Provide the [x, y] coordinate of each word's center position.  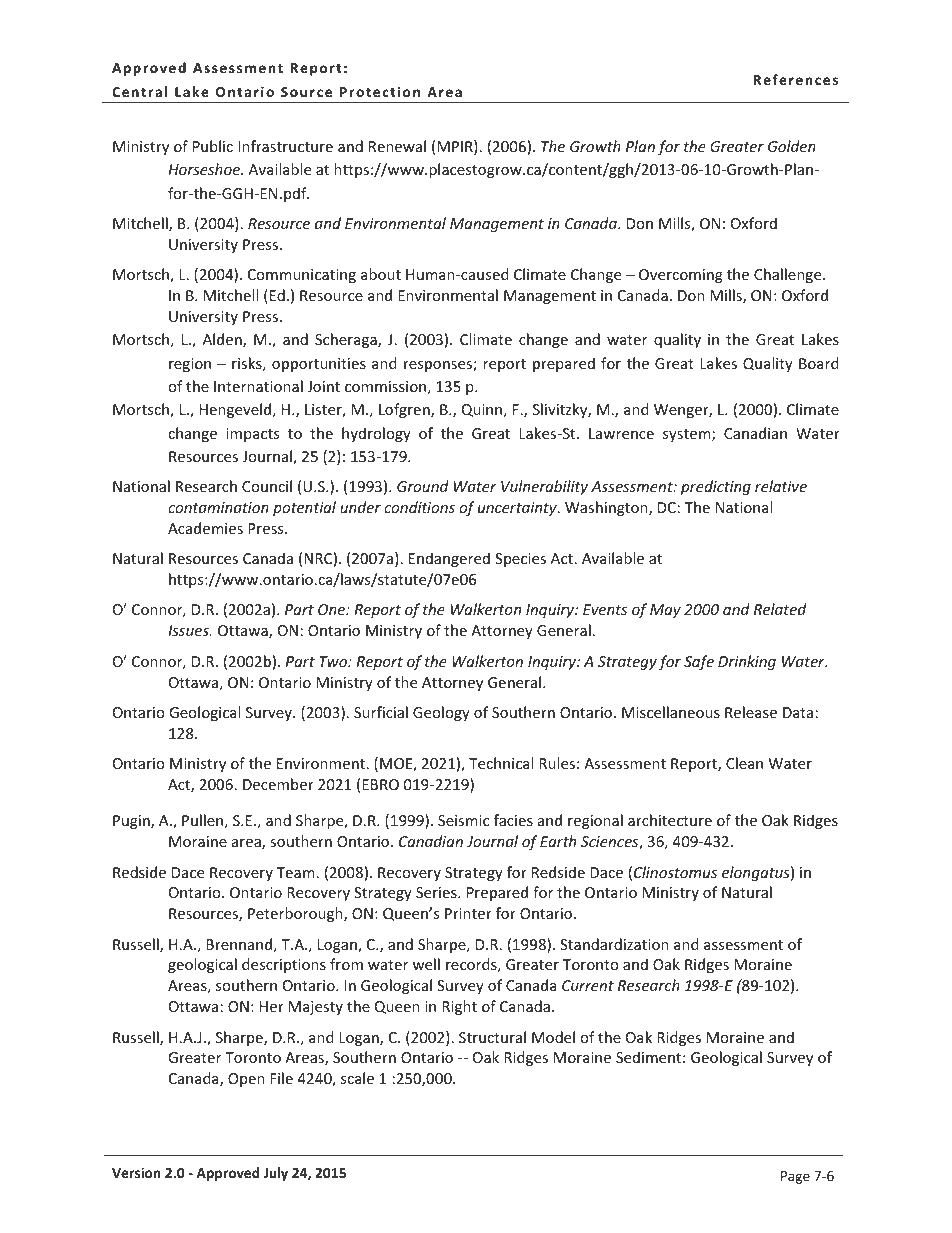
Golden [792, 146]
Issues [189, 630]
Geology [441, 713]
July [276, 1174]
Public [213, 146]
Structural [492, 1037]
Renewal [397, 146]
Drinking [747, 662]
